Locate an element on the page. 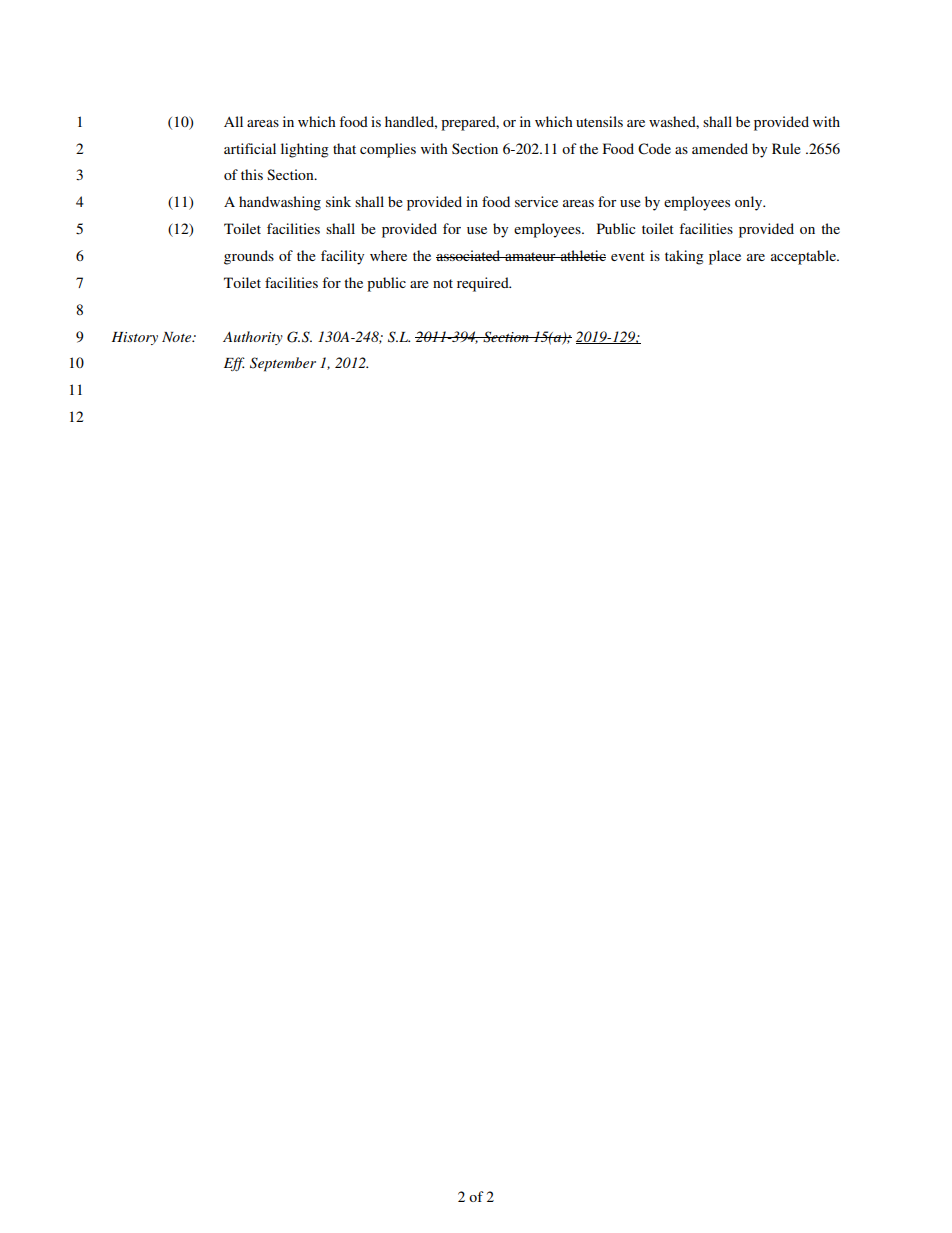  only is located at coordinates (750, 203).
